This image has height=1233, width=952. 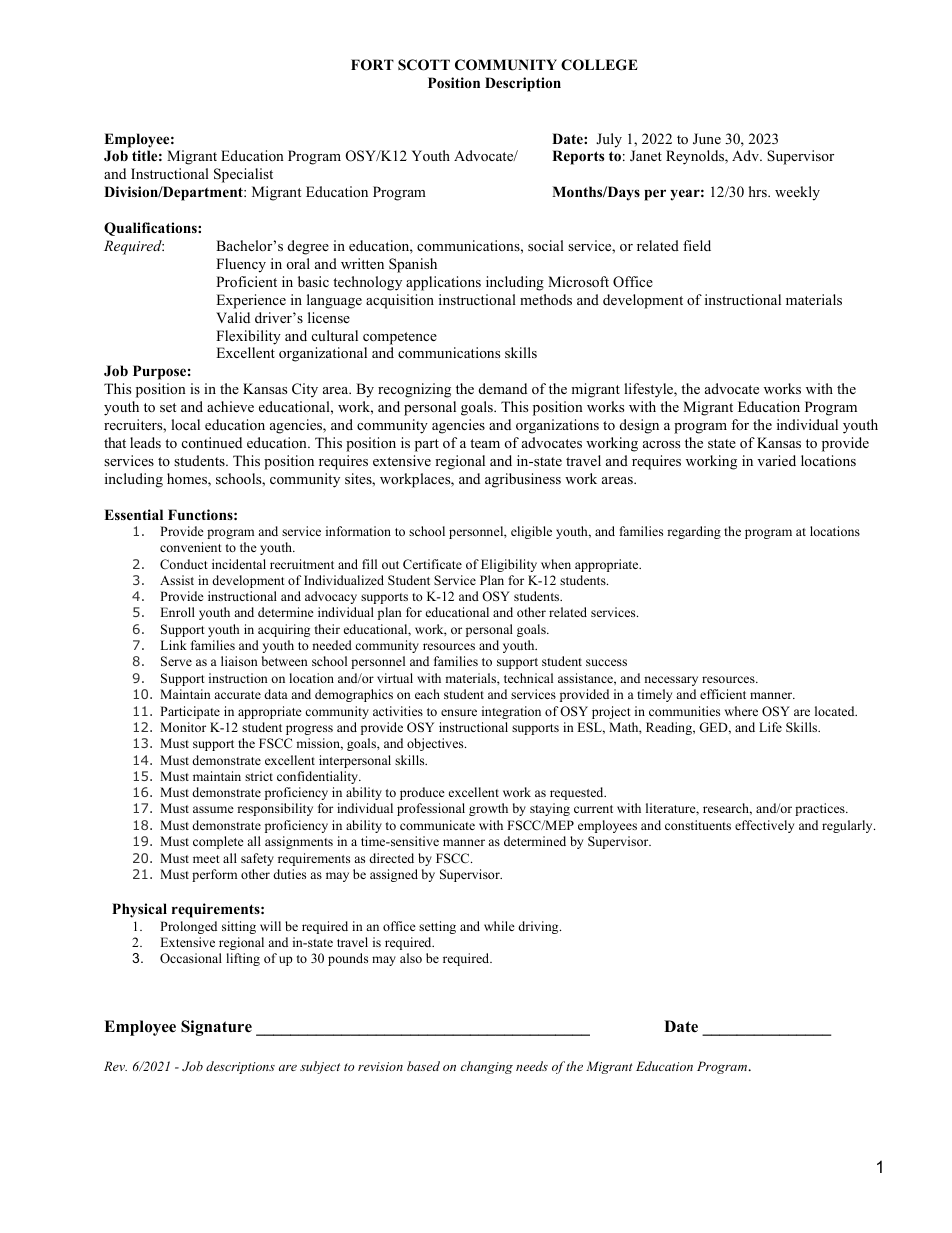 What do you see at coordinates (776, 460) in the image?
I see `varied` at bounding box center [776, 460].
